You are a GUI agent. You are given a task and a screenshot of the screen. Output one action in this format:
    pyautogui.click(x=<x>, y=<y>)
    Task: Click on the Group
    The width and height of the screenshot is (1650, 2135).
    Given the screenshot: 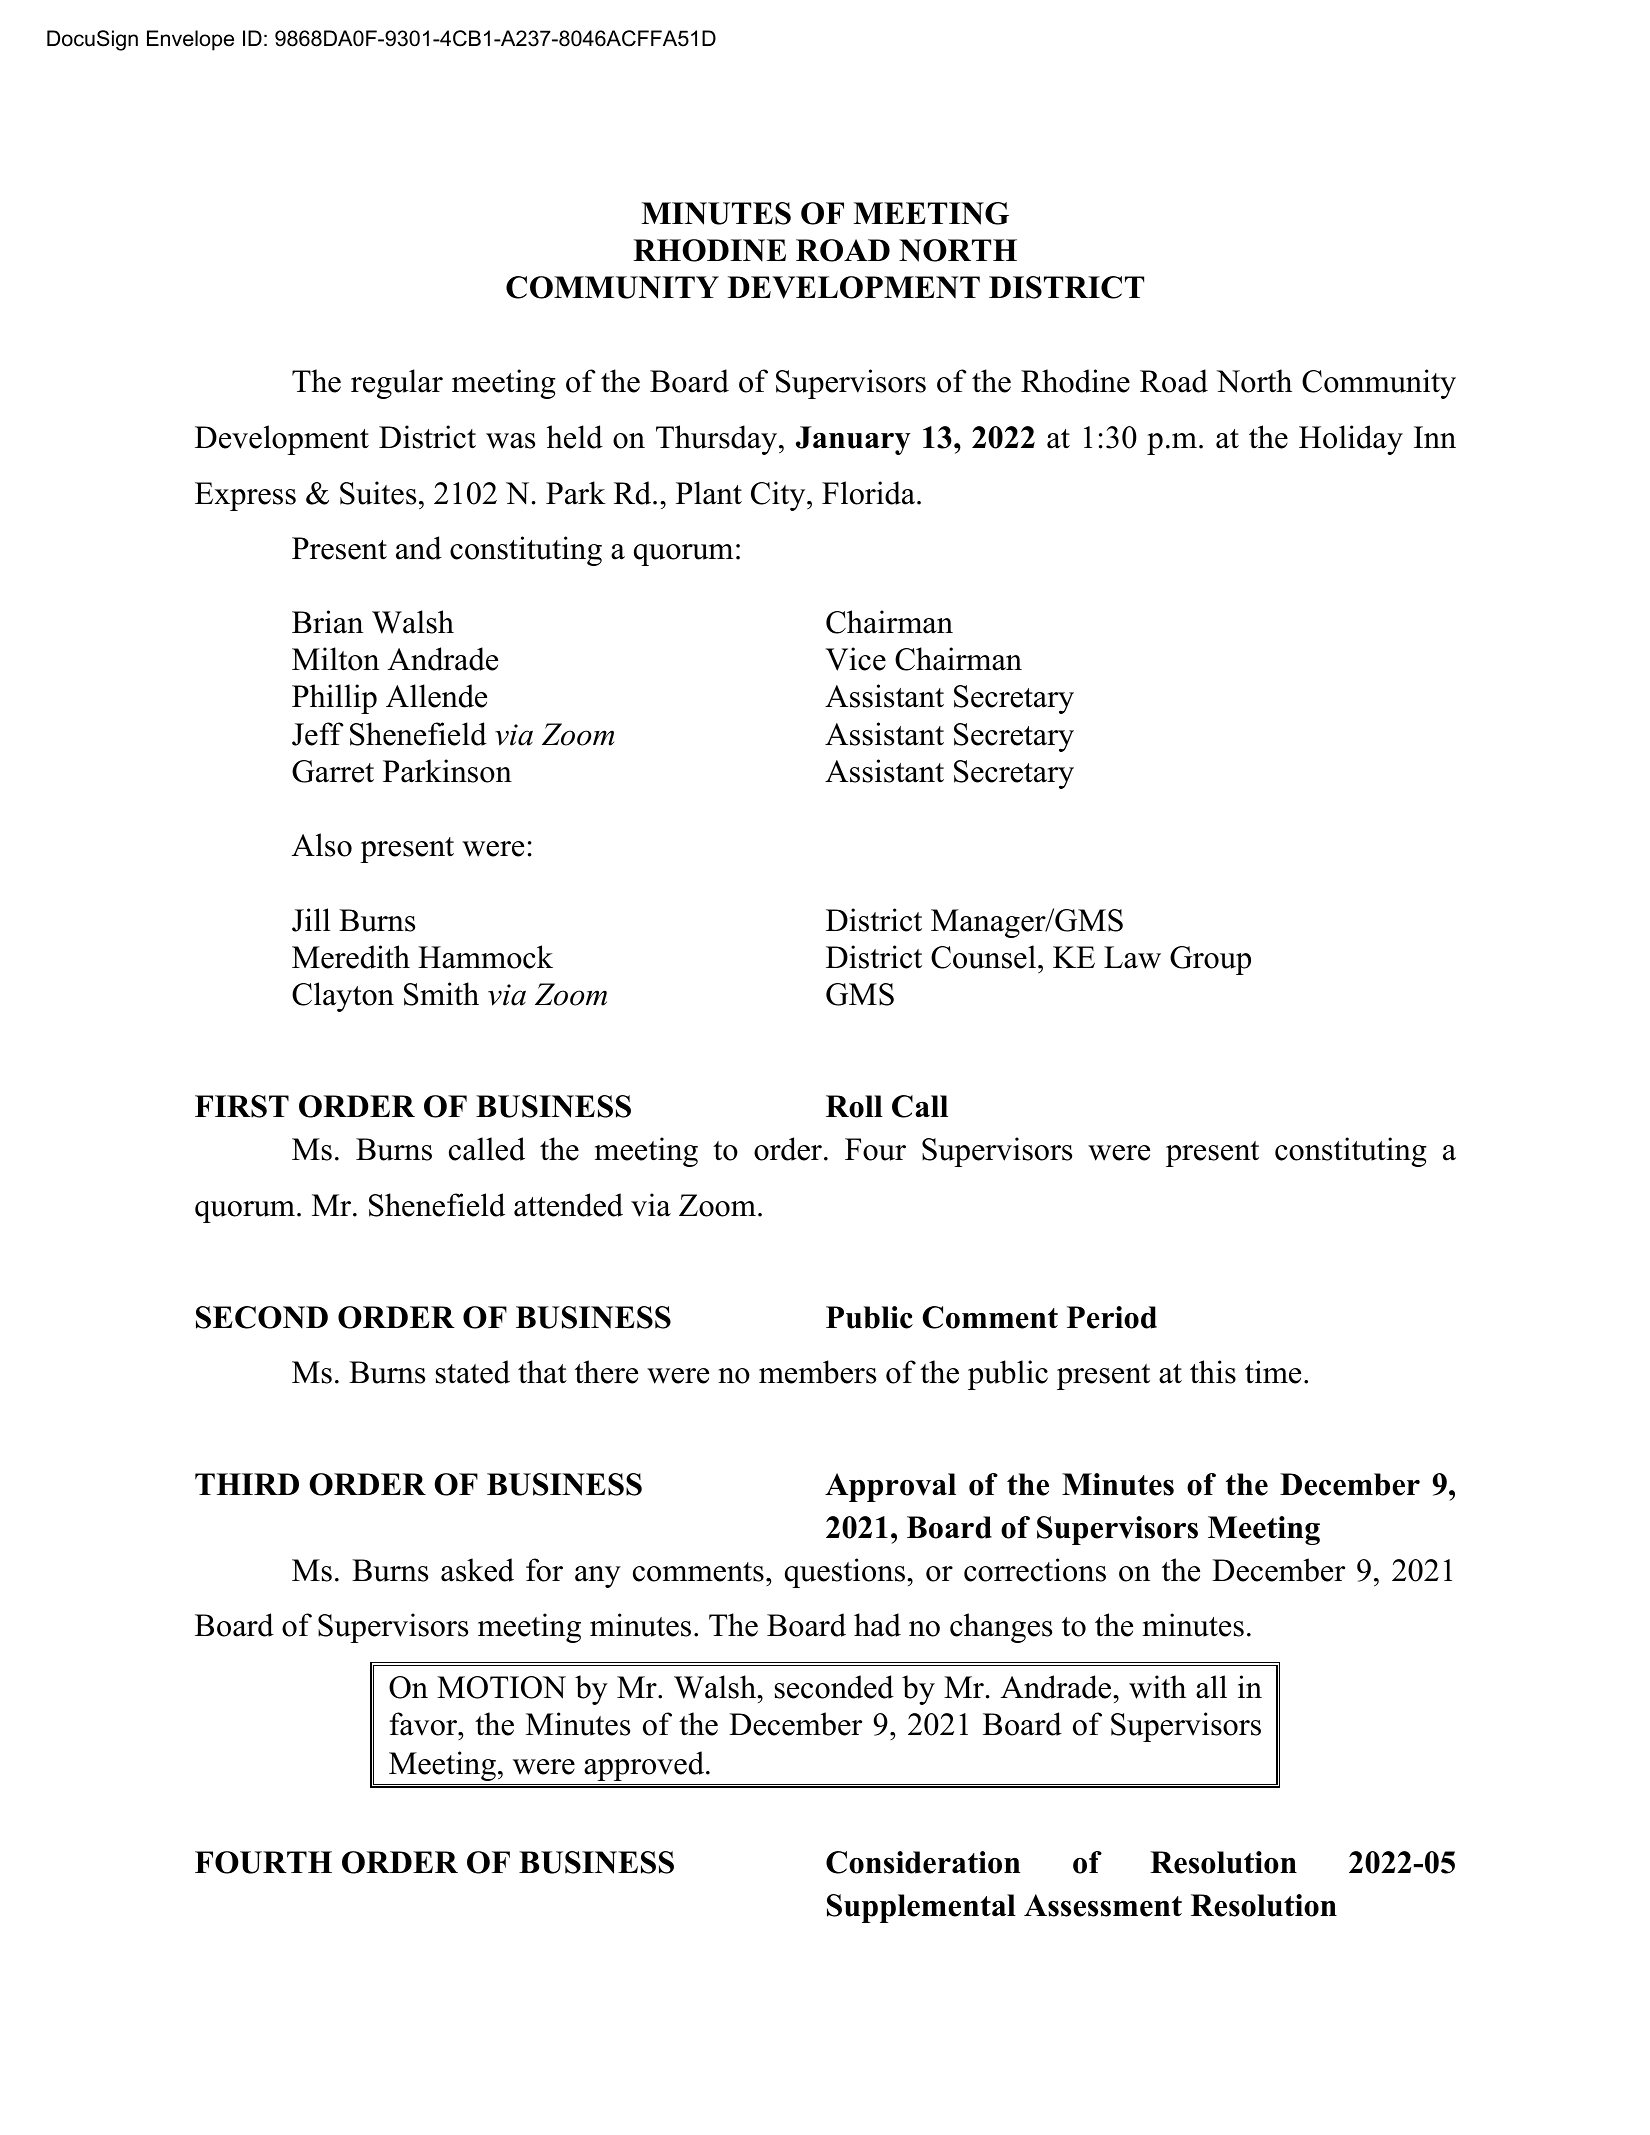 What is the action you would take?
    pyautogui.click(x=1210, y=960)
